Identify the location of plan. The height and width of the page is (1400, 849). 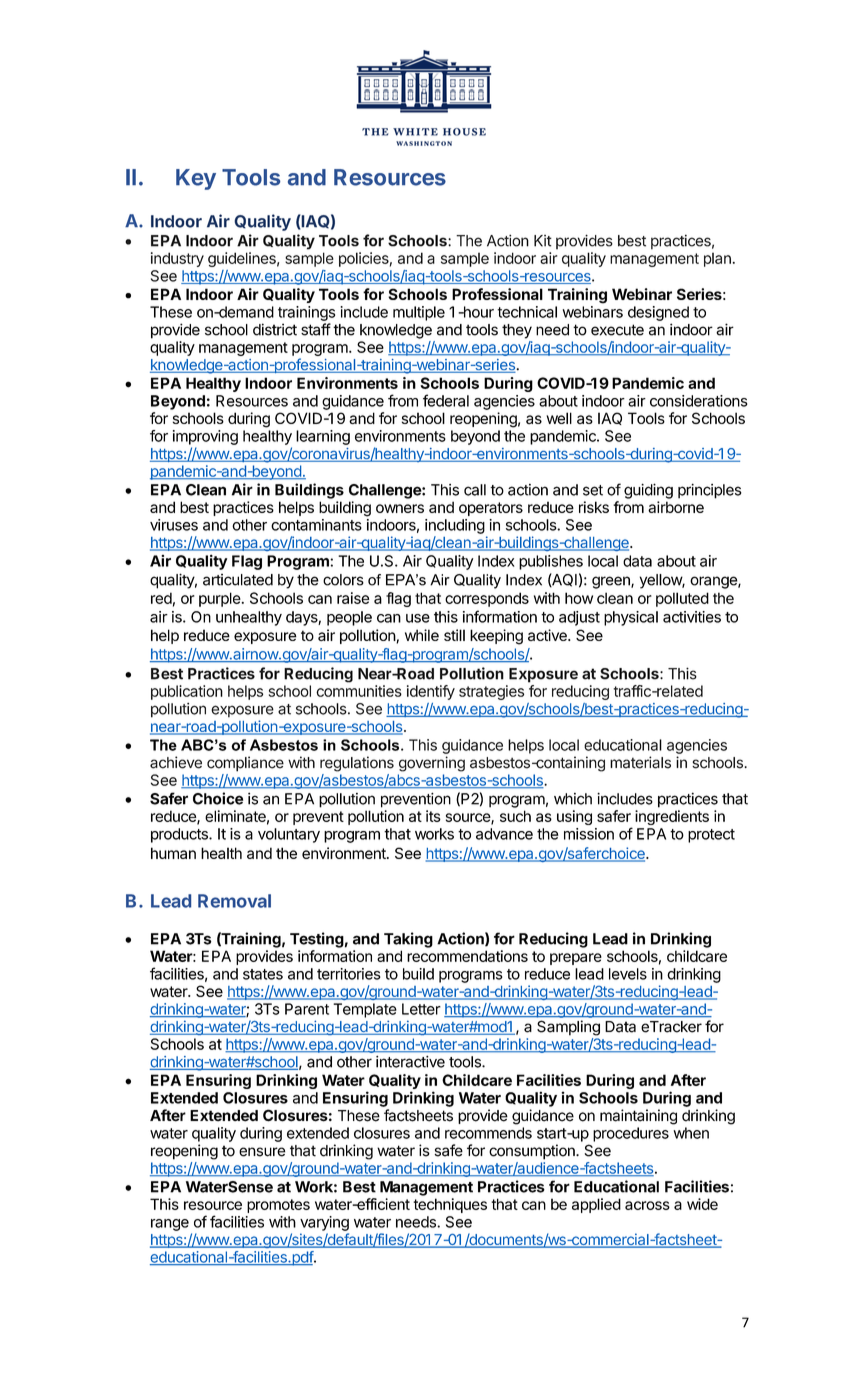
(717, 260).
